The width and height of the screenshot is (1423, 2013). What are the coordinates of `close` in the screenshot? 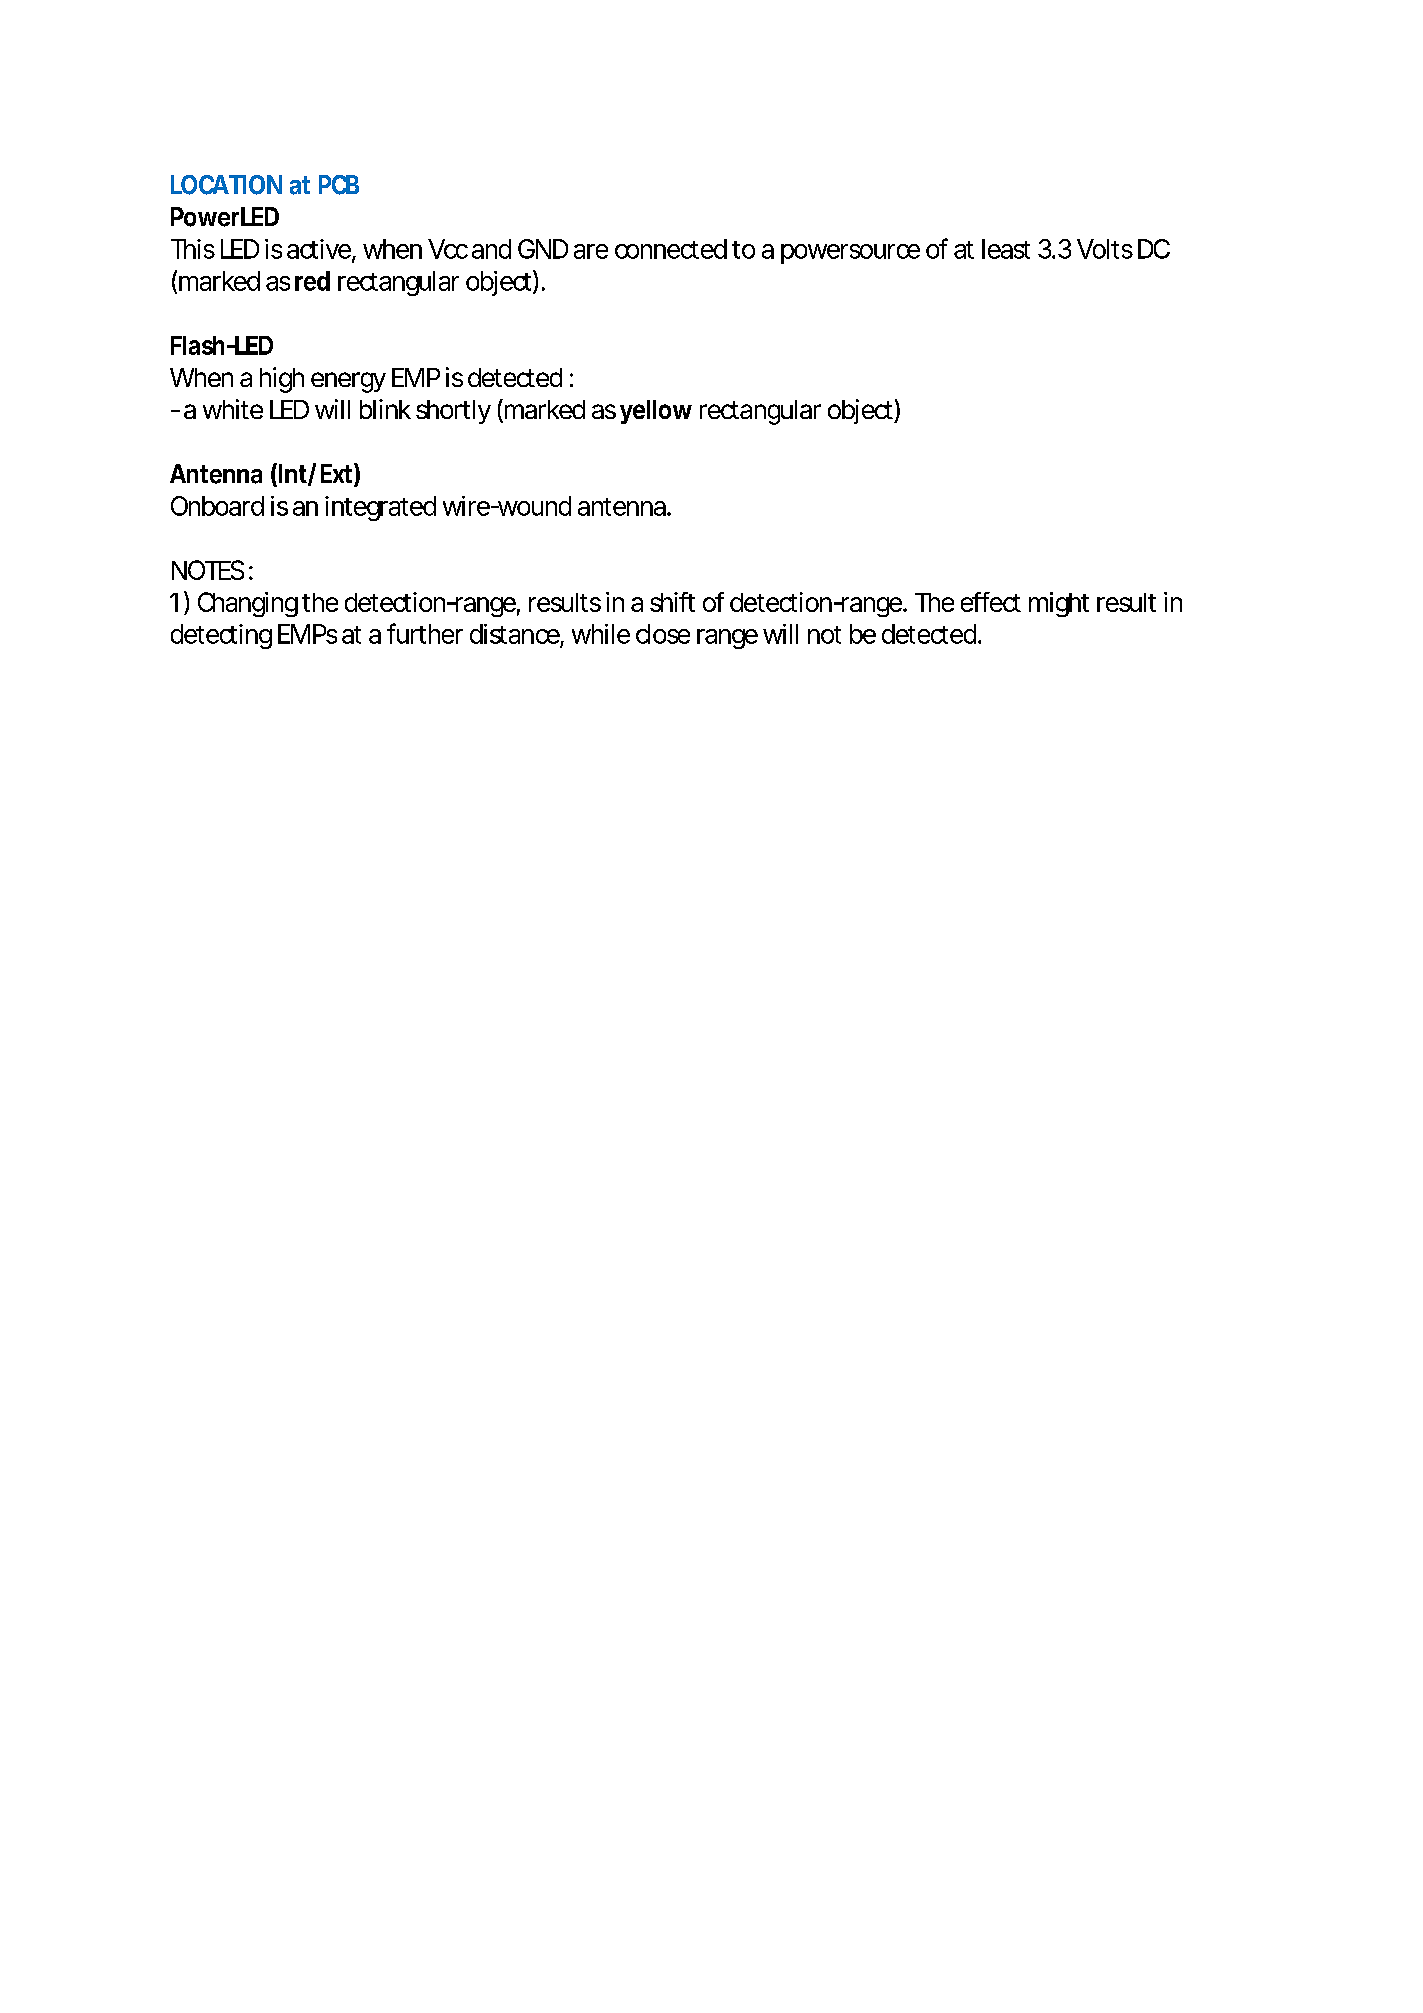 It's located at (663, 634).
